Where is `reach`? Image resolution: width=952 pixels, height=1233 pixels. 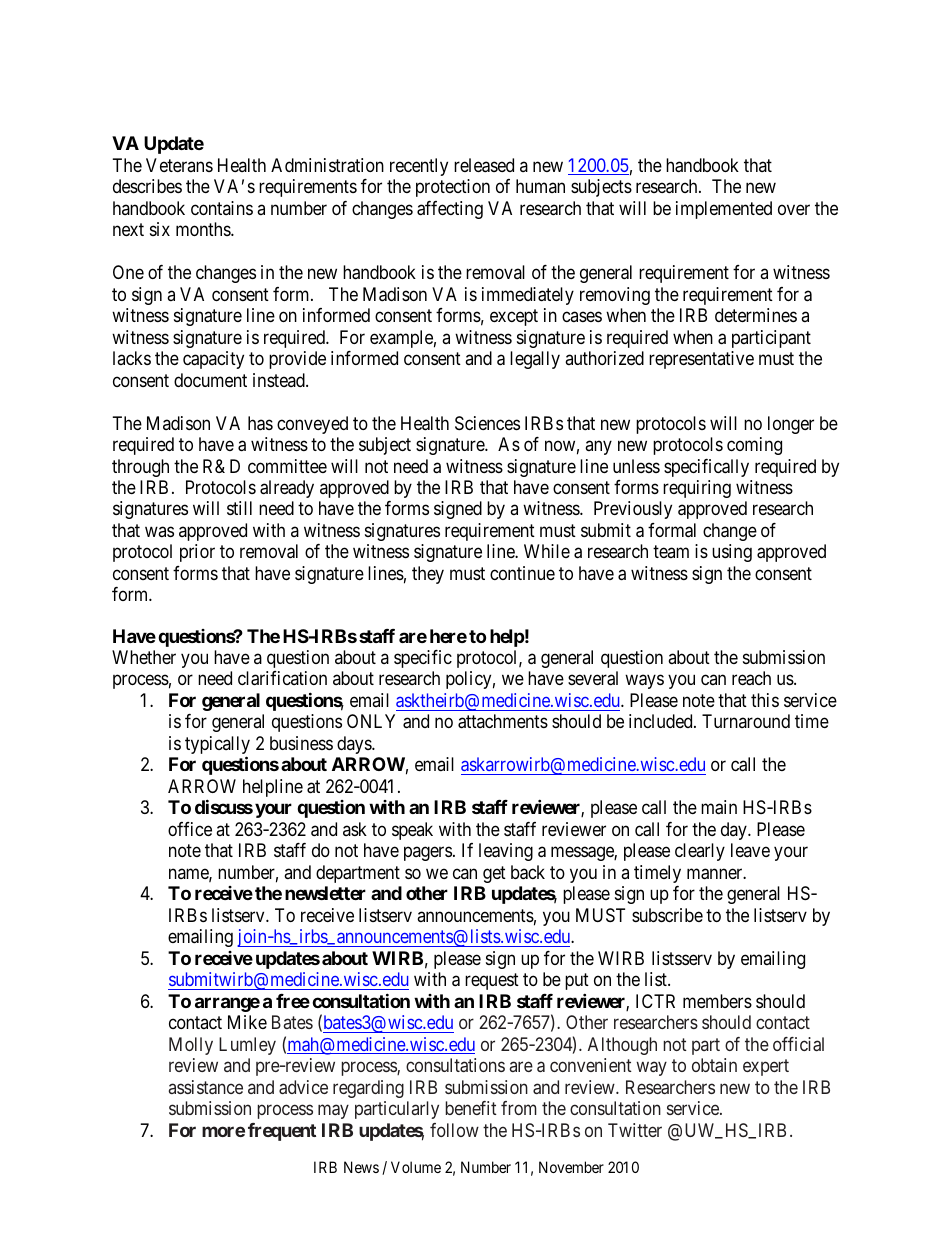 reach is located at coordinates (751, 678).
